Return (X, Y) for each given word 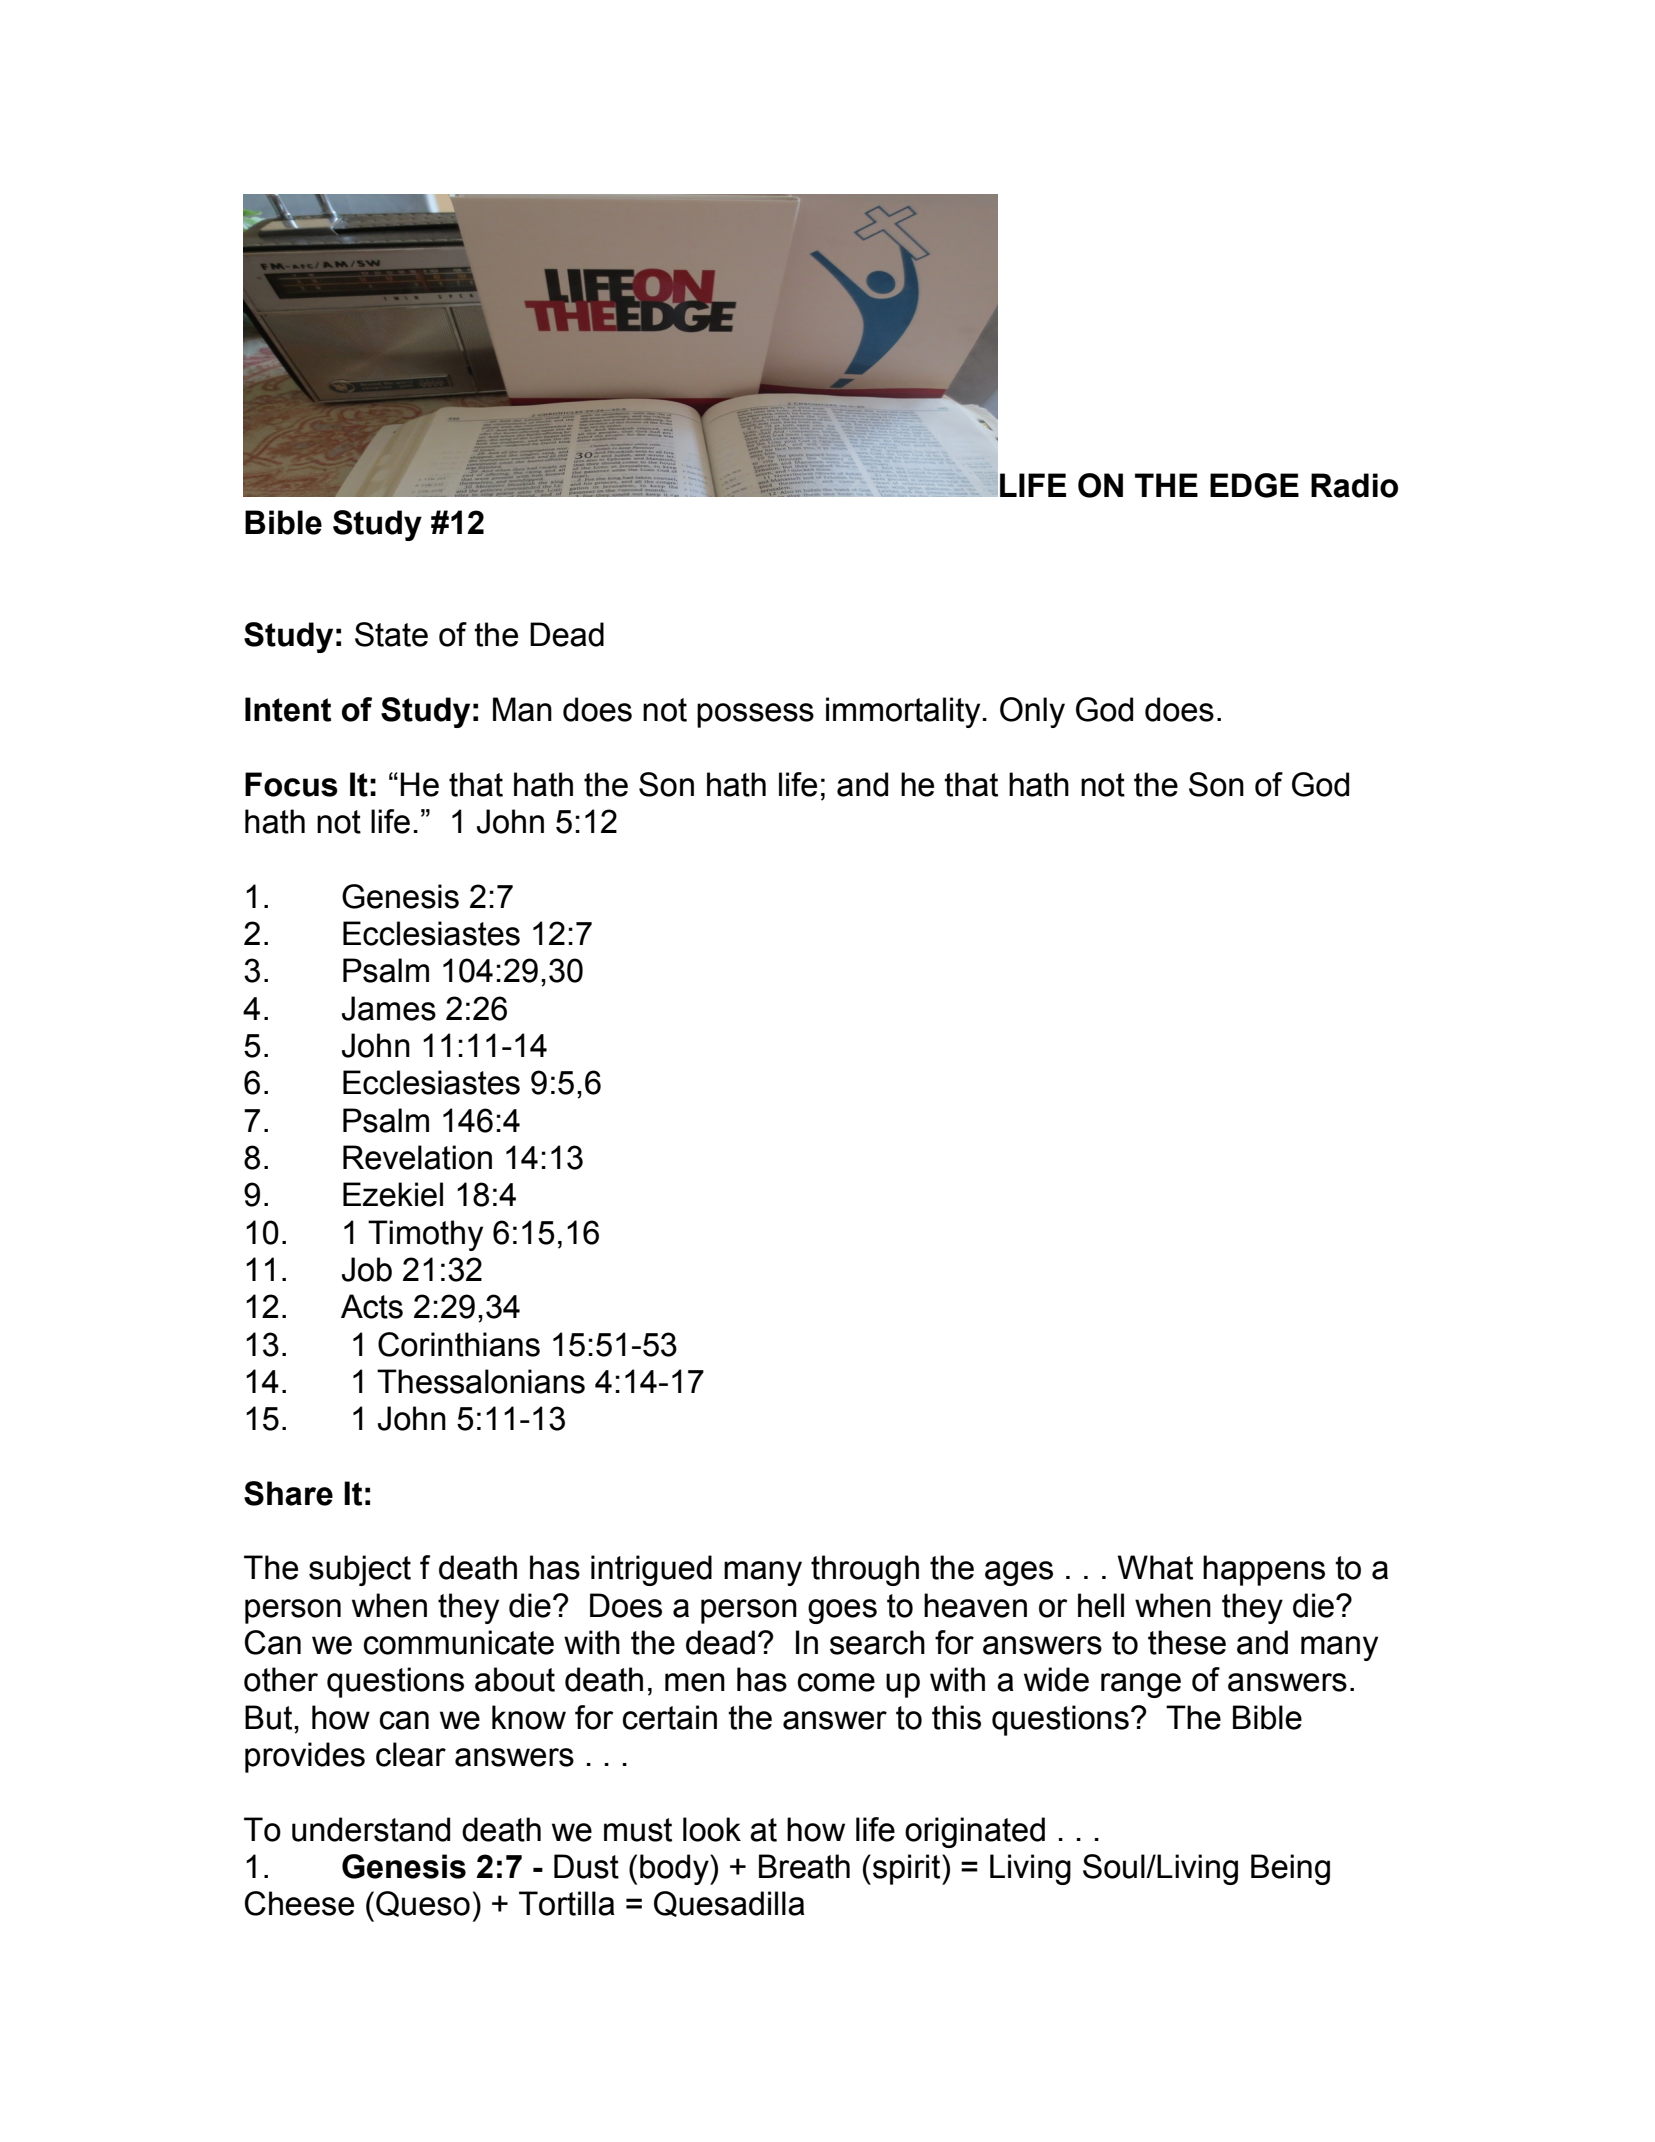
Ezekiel (393, 1194)
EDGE (1254, 485)
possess (755, 715)
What (1155, 1567)
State (391, 634)
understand (371, 1829)
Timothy (425, 1235)
